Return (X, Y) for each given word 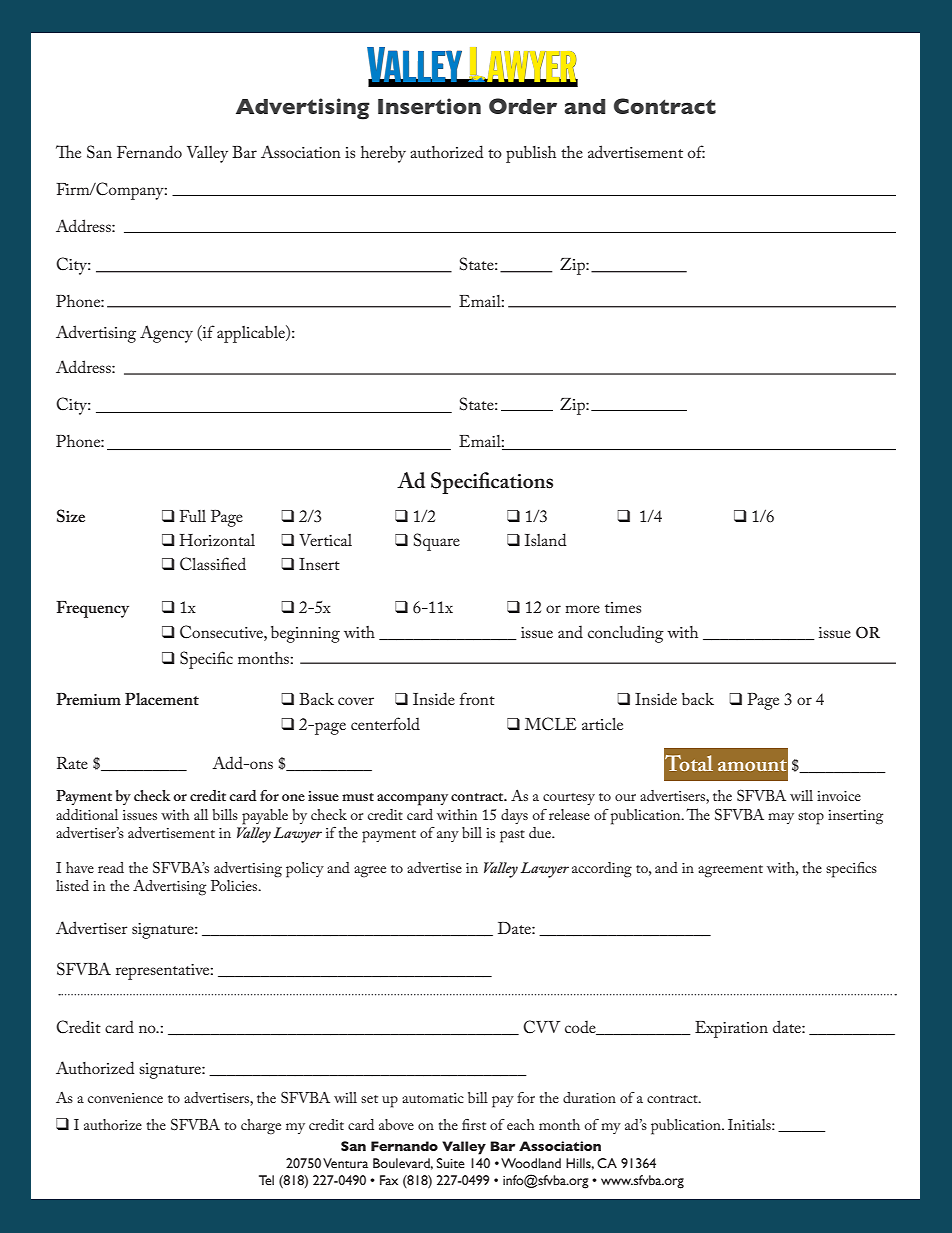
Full (192, 516)
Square (437, 542)
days (514, 816)
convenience (125, 1098)
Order (523, 106)
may (781, 818)
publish (531, 154)
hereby (383, 154)
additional (87, 814)
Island (546, 539)
